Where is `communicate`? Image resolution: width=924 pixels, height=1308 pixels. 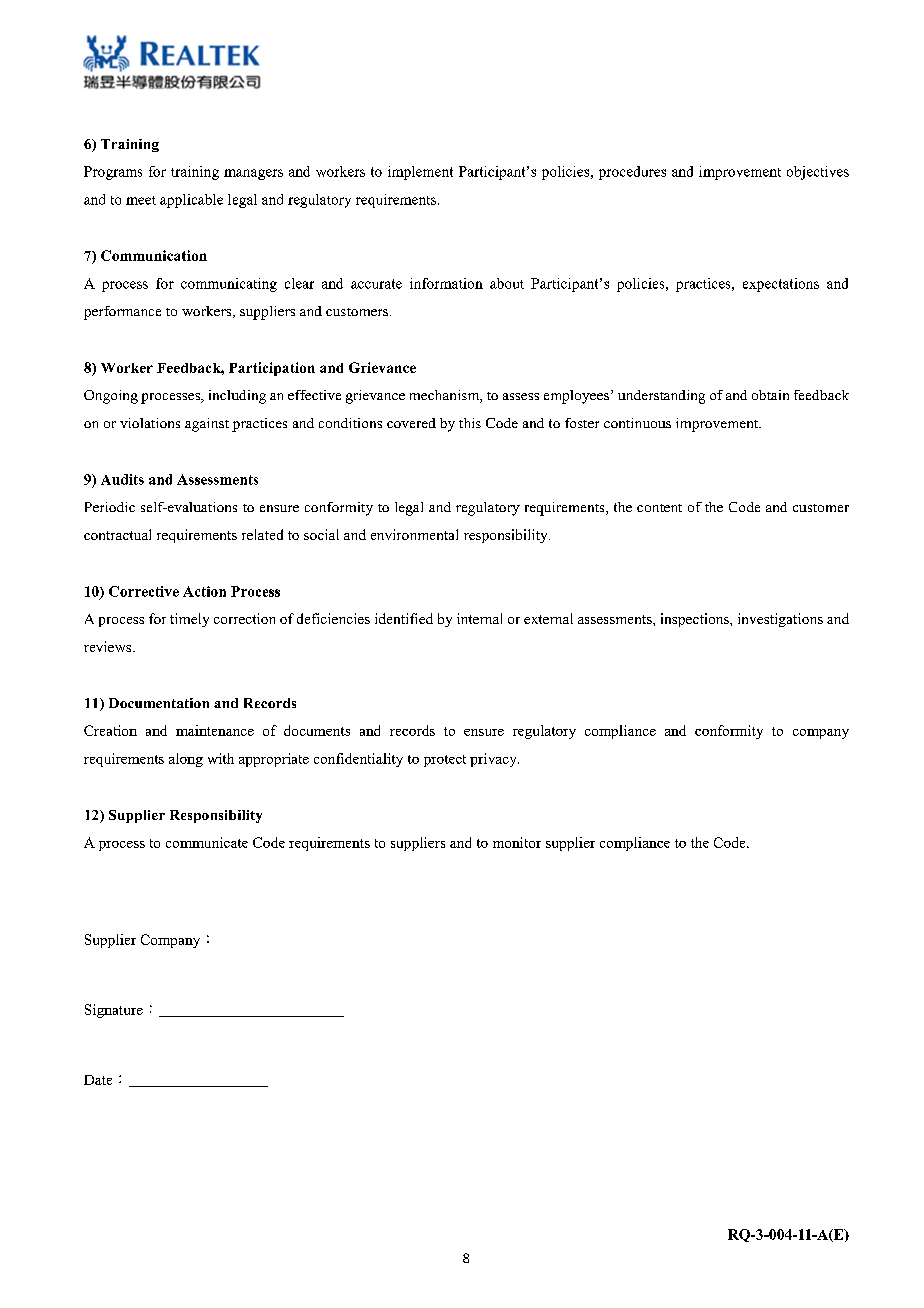
communicate is located at coordinates (207, 842).
